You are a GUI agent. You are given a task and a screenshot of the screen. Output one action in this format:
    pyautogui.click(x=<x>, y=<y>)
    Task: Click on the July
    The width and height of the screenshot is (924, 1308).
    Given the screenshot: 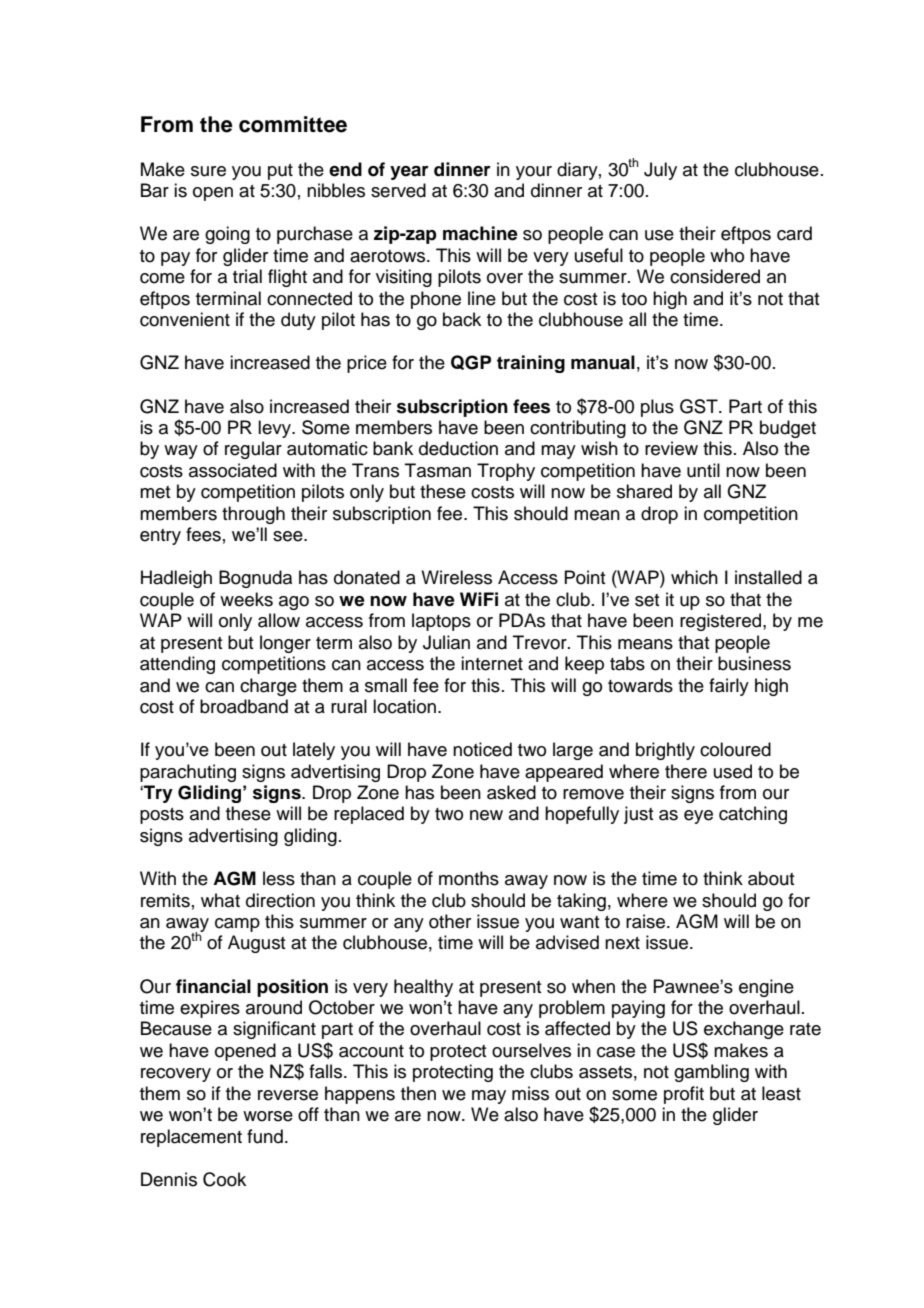 What is the action you would take?
    pyautogui.click(x=660, y=171)
